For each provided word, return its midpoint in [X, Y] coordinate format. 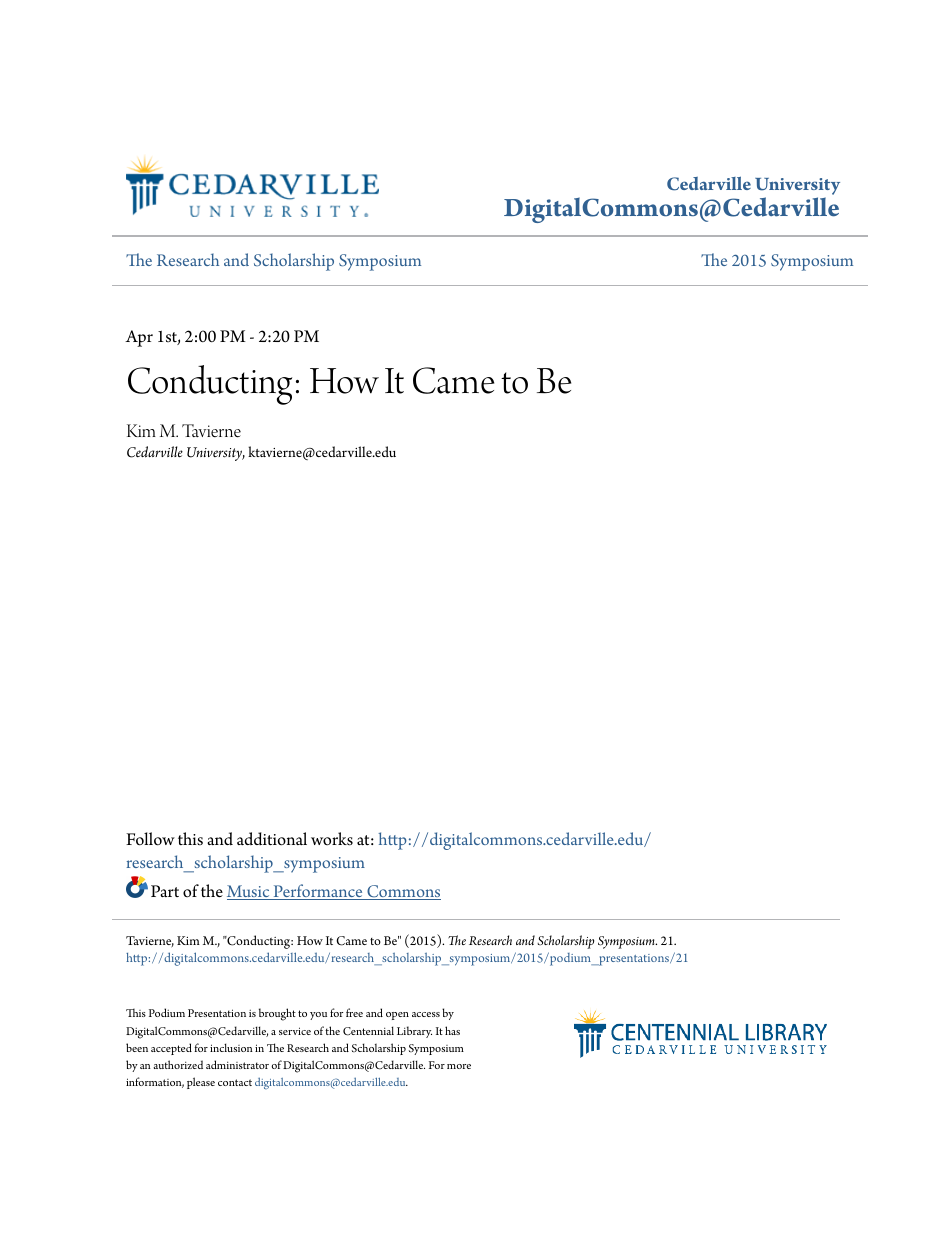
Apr [139, 338]
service [295, 1031]
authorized [178, 1064]
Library [414, 1032]
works [332, 839]
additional [272, 839]
